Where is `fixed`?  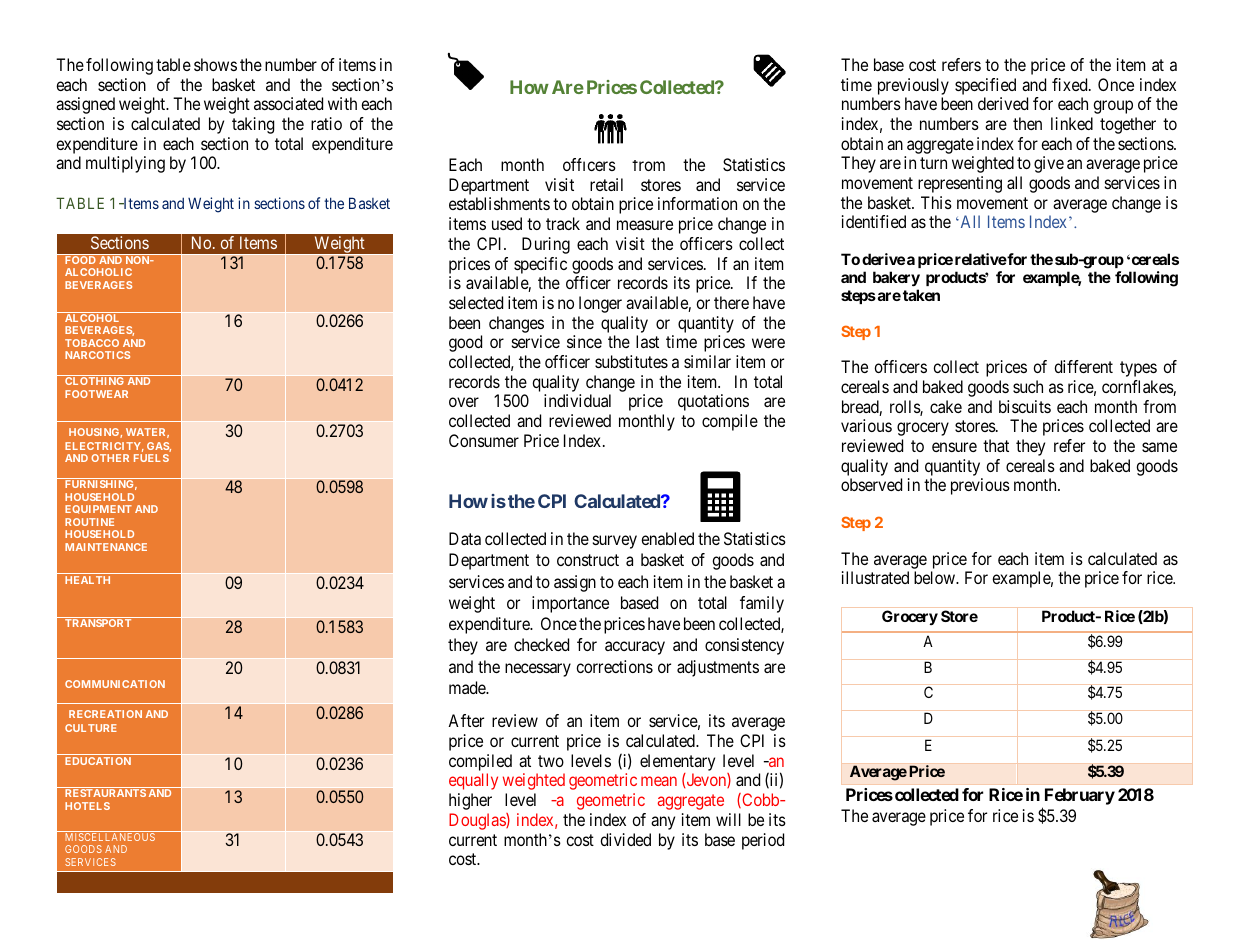
fixed is located at coordinates (1071, 84).
